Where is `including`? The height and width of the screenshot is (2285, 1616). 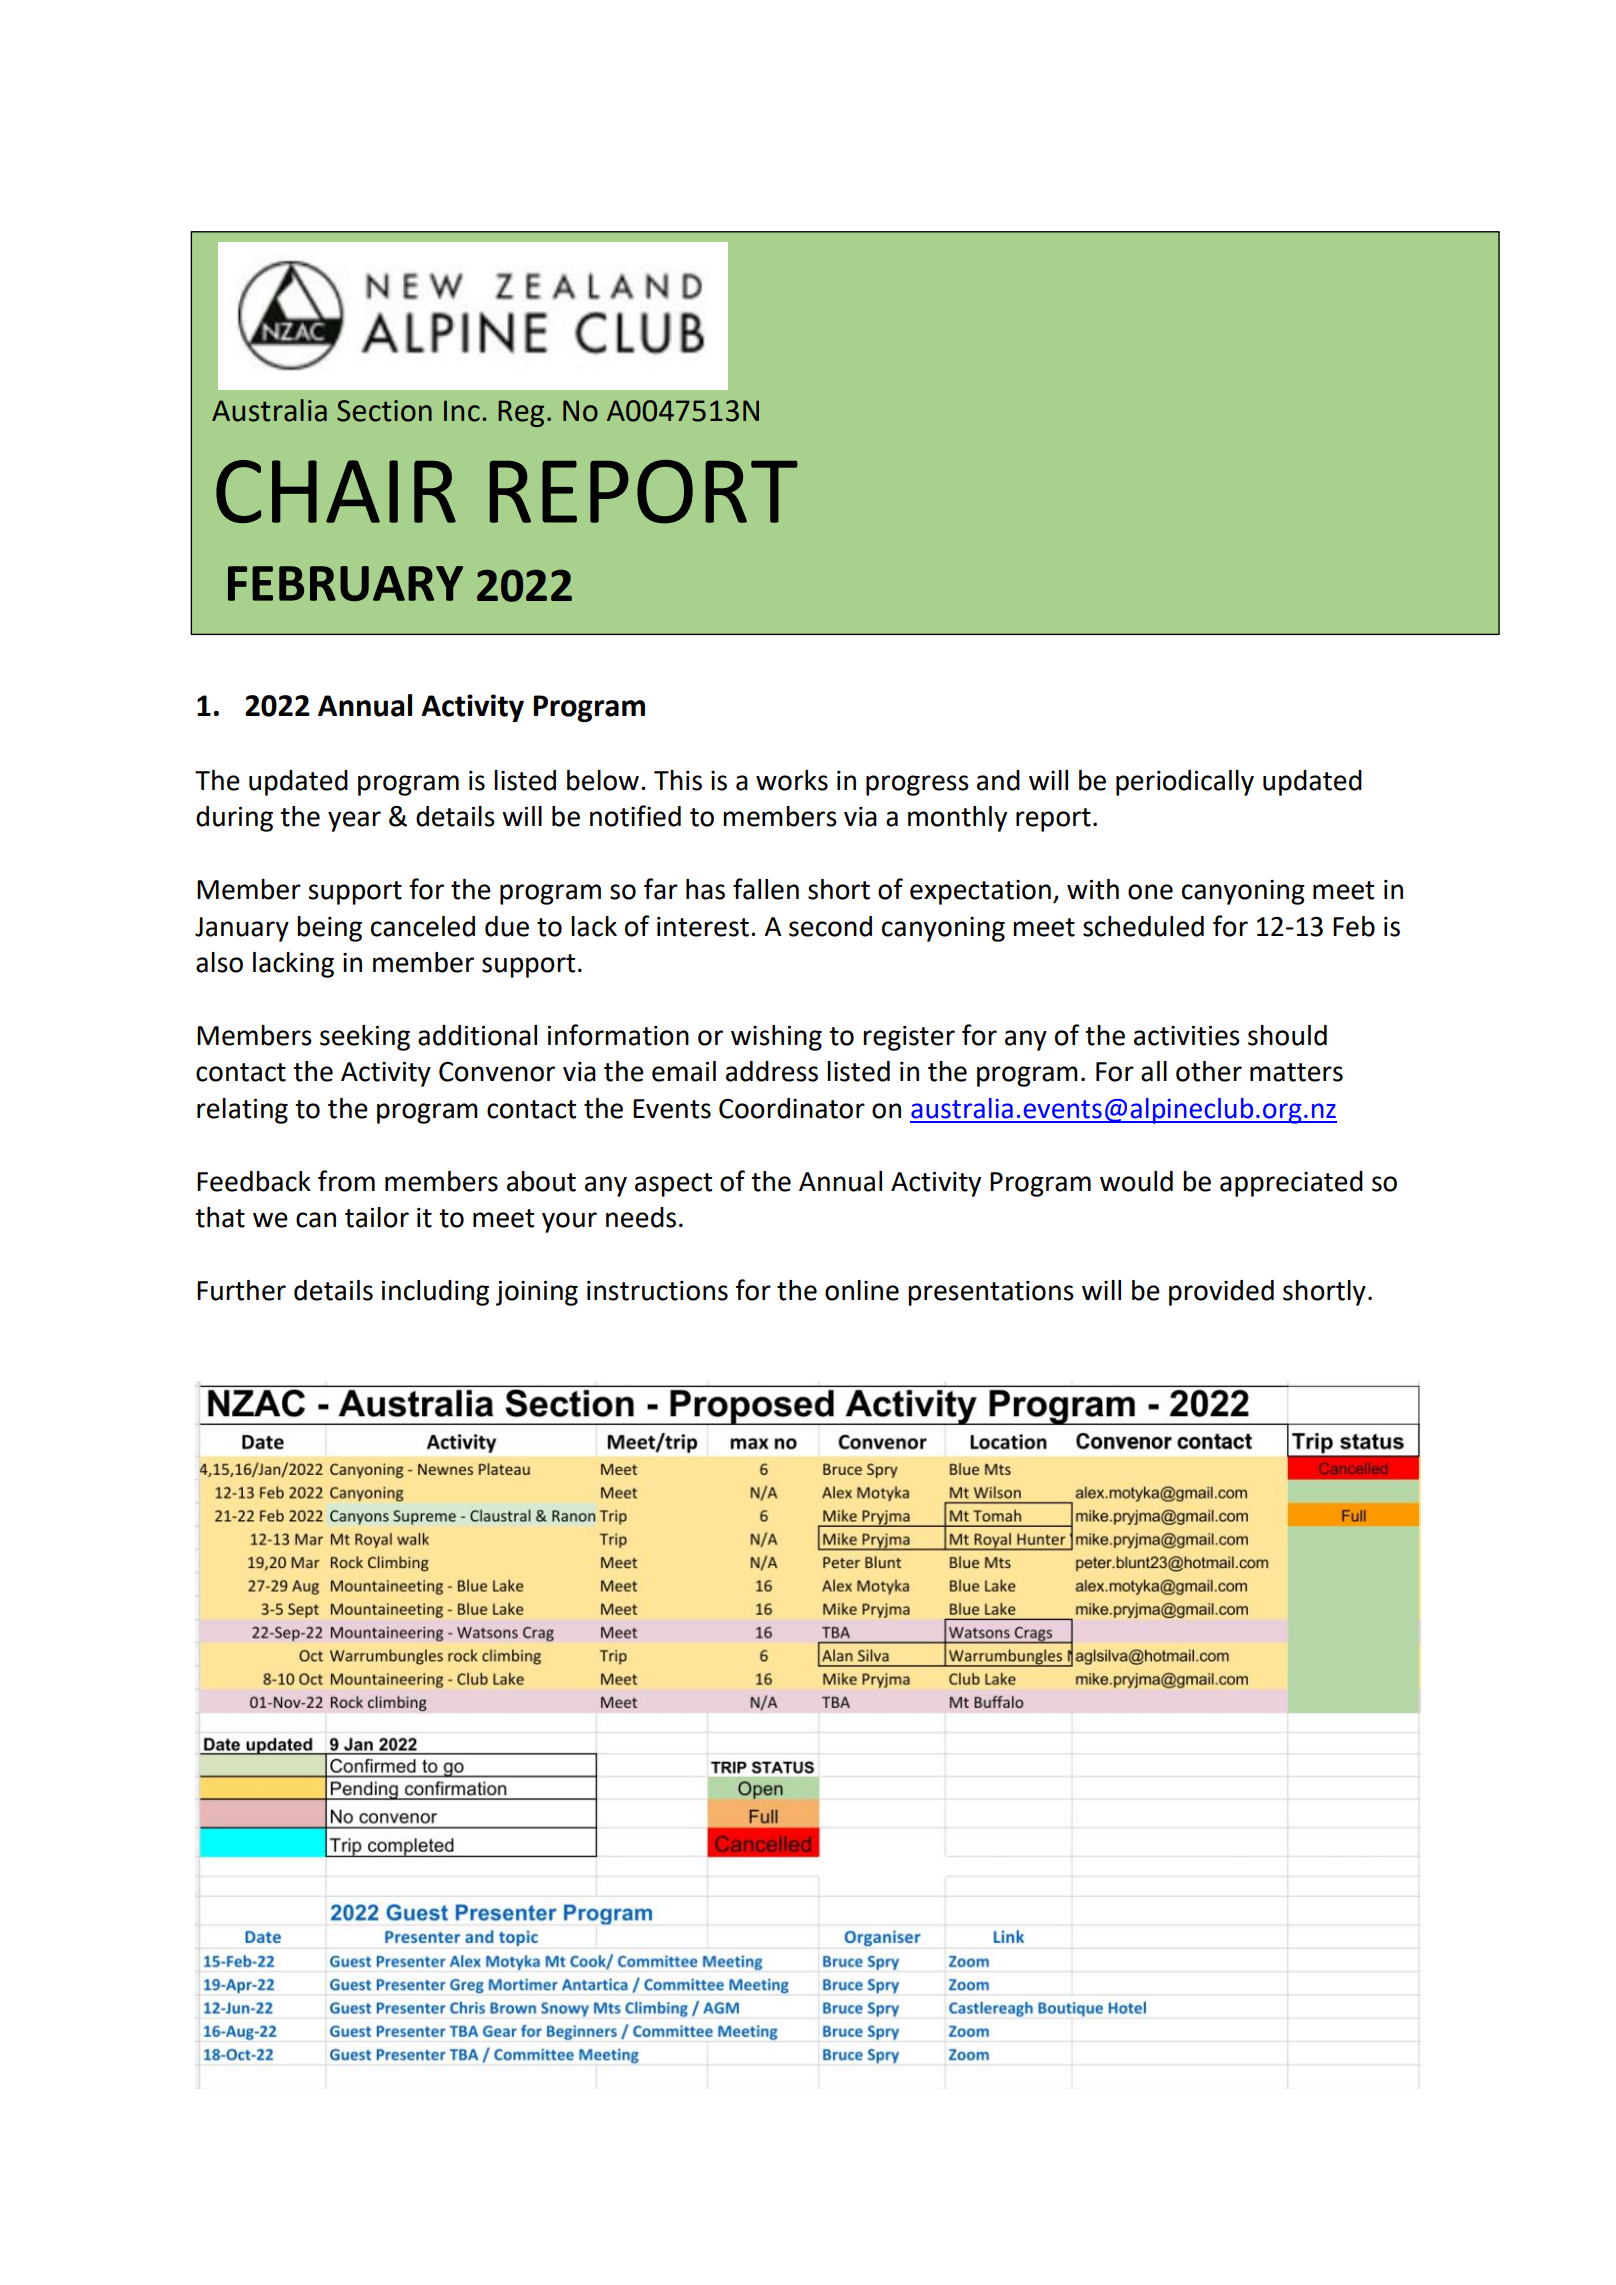
including is located at coordinates (435, 1293).
